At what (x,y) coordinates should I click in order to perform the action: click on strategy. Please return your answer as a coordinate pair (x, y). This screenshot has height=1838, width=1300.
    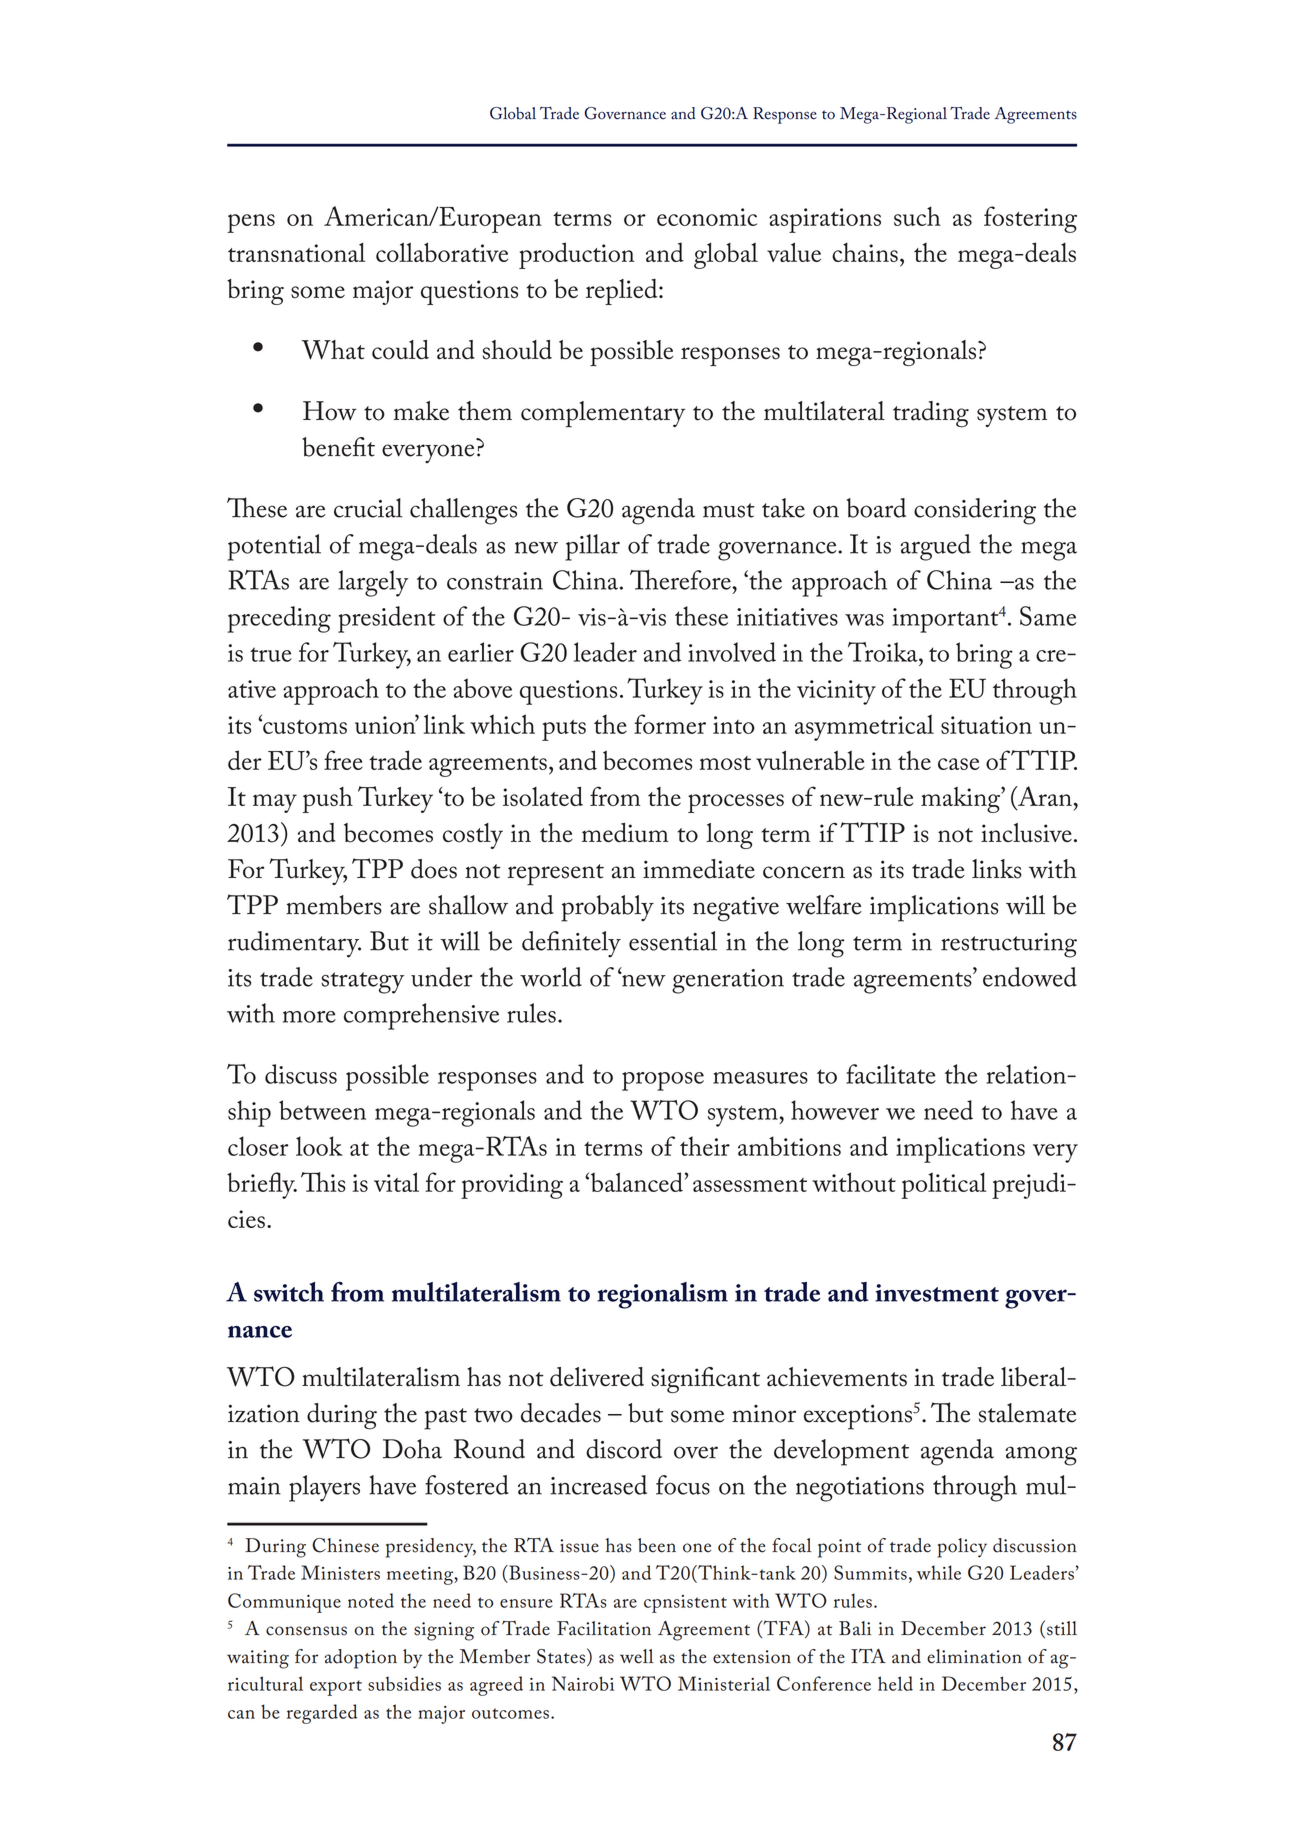
    Looking at the image, I should click on (362, 983).
